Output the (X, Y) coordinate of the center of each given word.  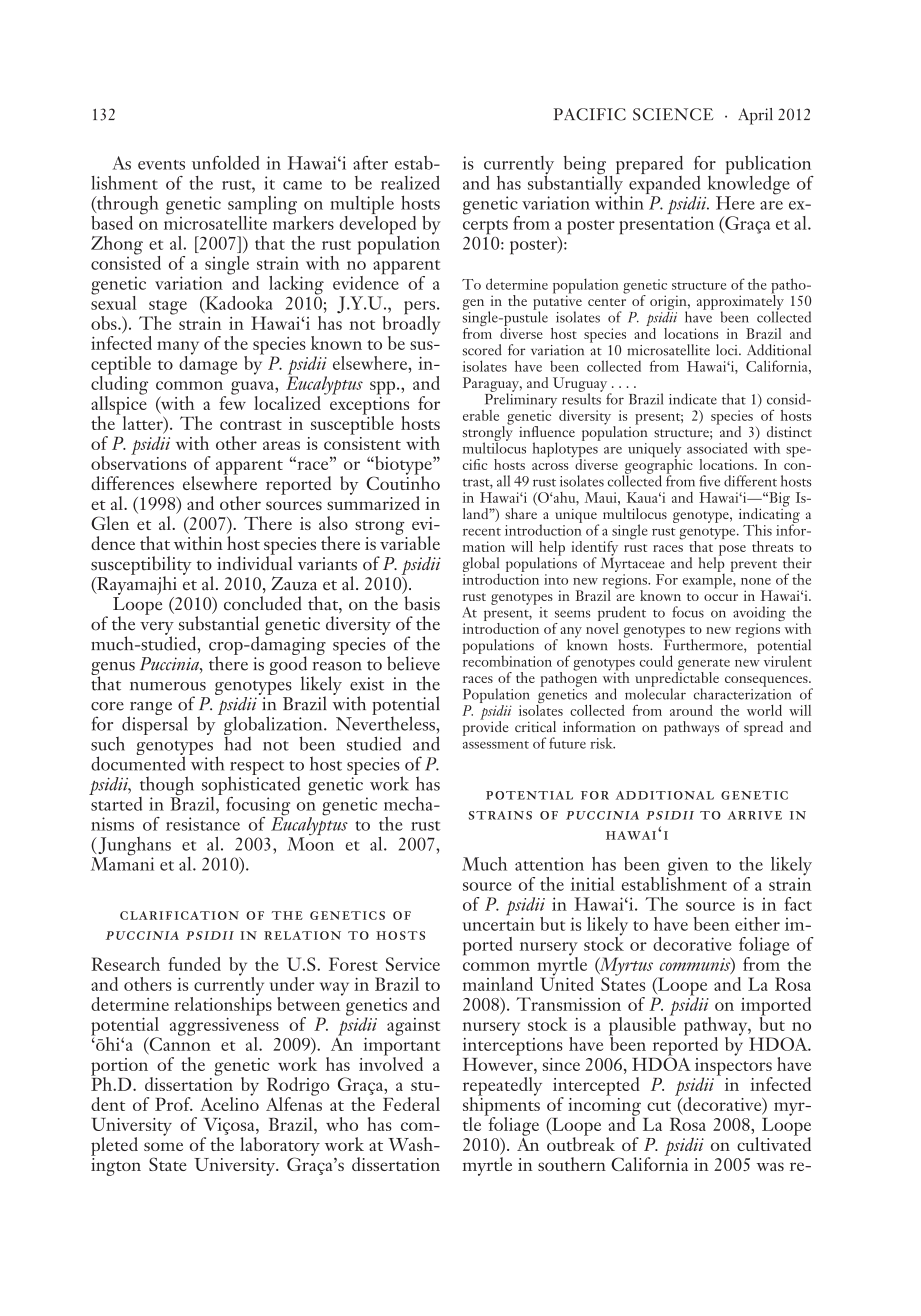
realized (410, 183)
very (157, 629)
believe (413, 663)
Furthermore (704, 645)
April (755, 116)
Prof (174, 1104)
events (161, 165)
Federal (411, 1104)
